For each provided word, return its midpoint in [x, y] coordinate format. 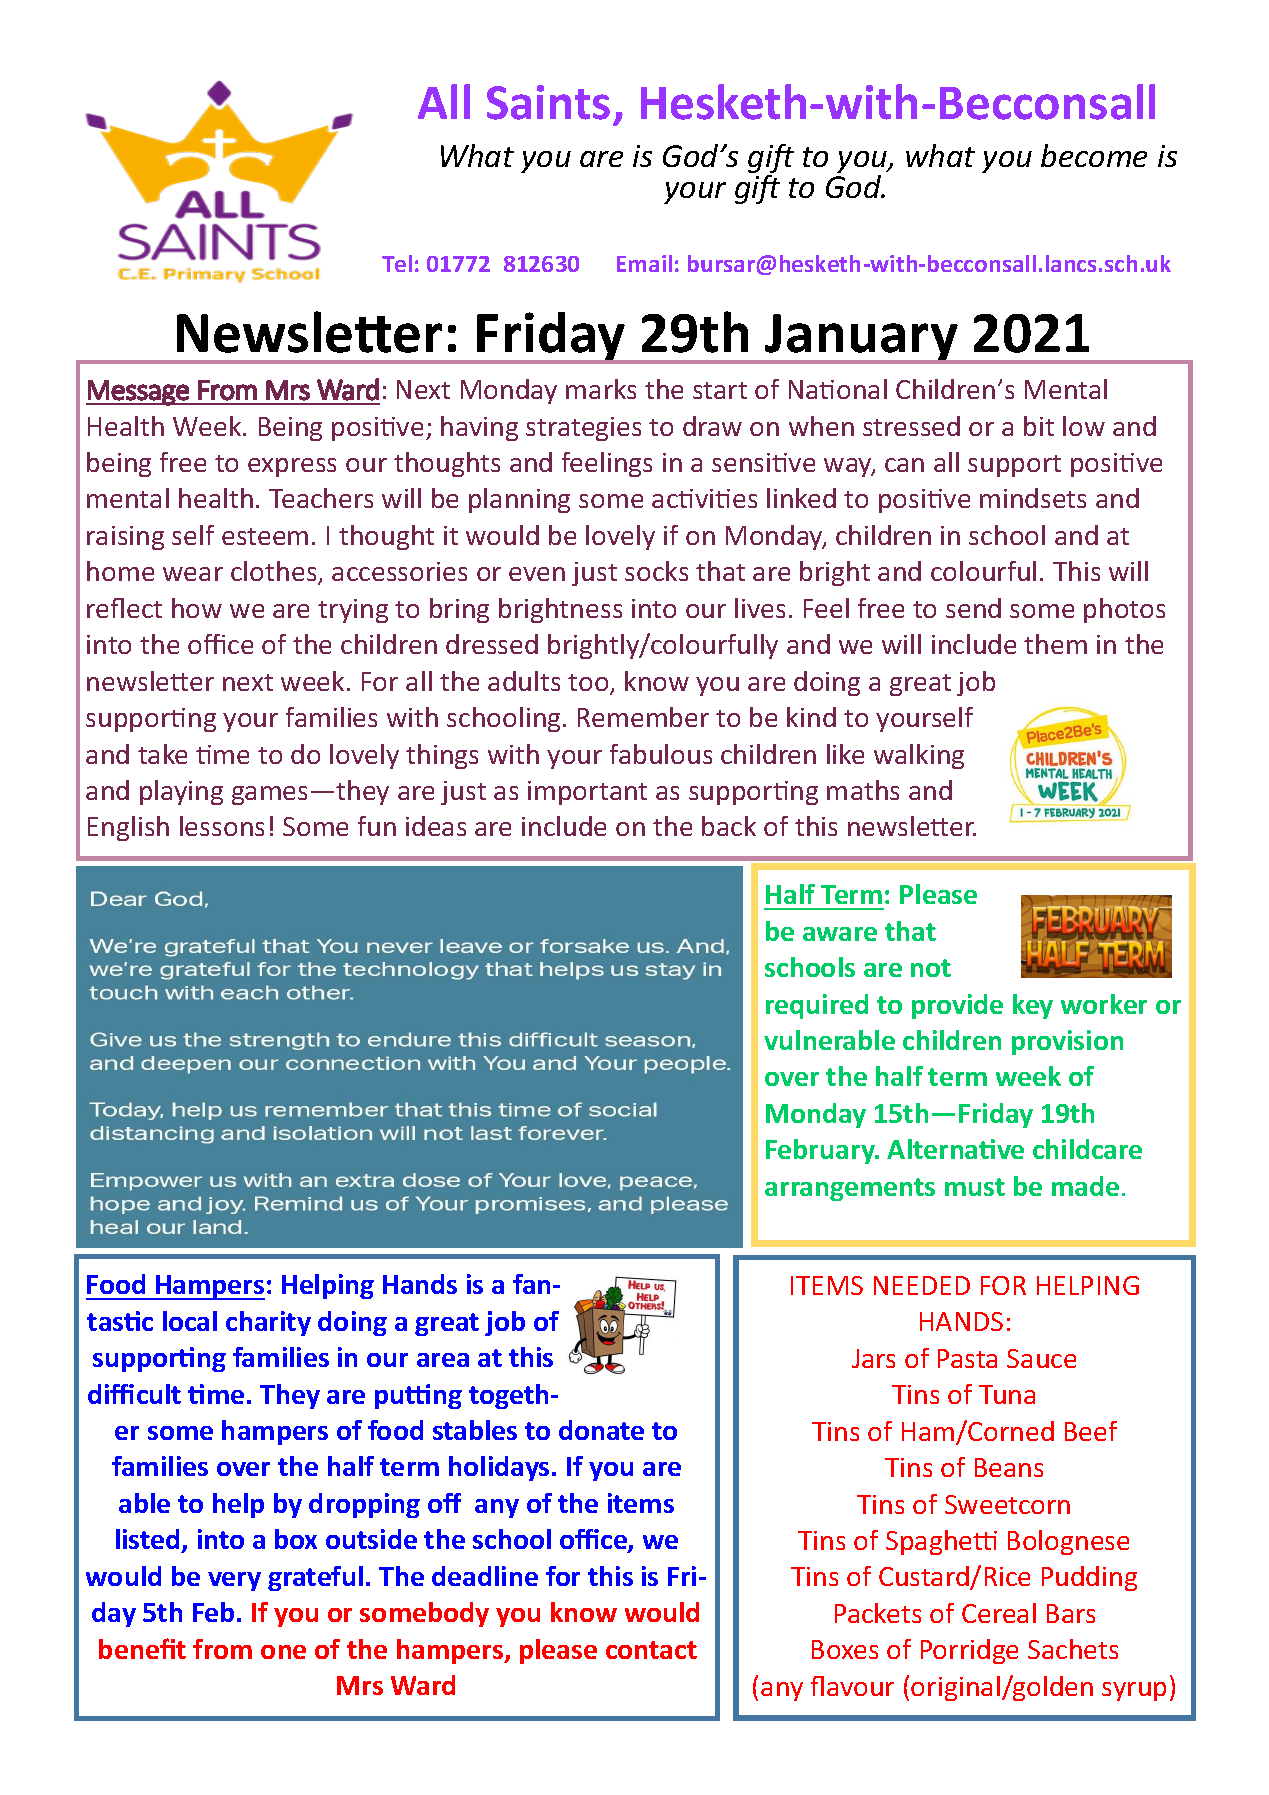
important [587, 793]
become [1094, 155]
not [931, 968]
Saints [548, 102]
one [283, 1652]
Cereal [999, 1613]
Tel [397, 263]
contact [651, 1650]
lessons [222, 826]
